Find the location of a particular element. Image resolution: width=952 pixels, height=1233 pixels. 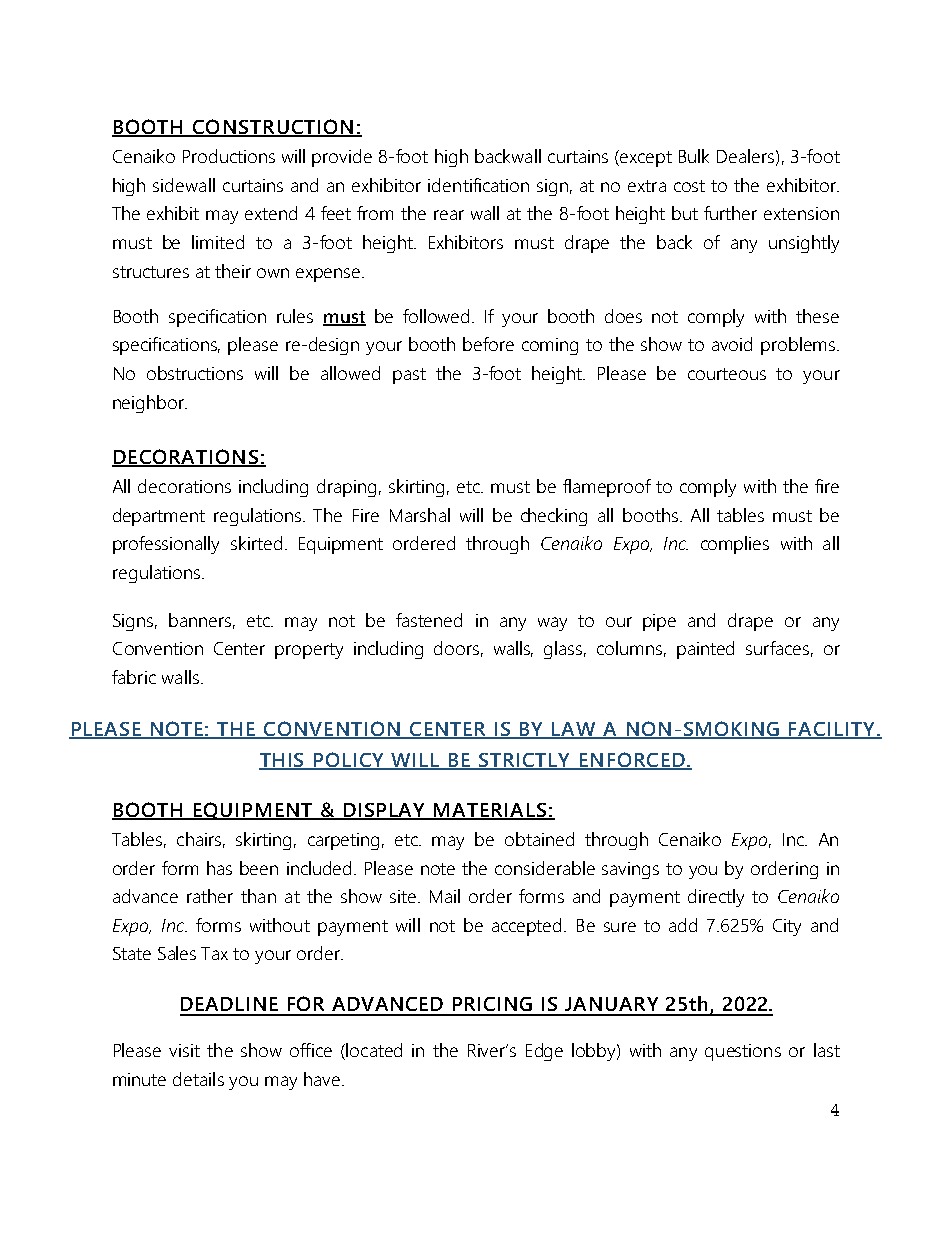

questions is located at coordinates (743, 1052).
